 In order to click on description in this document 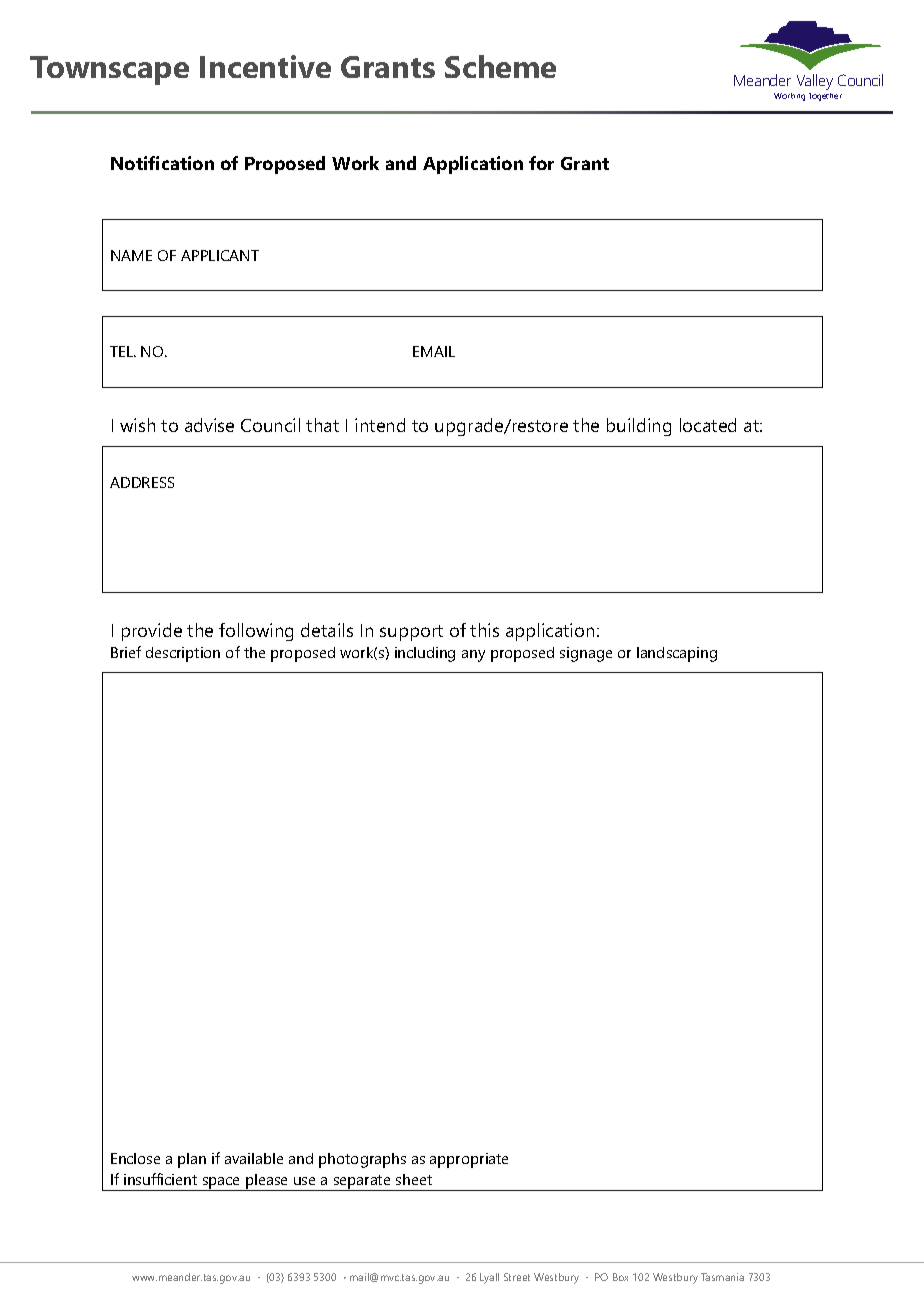, I will do `click(183, 654)`.
